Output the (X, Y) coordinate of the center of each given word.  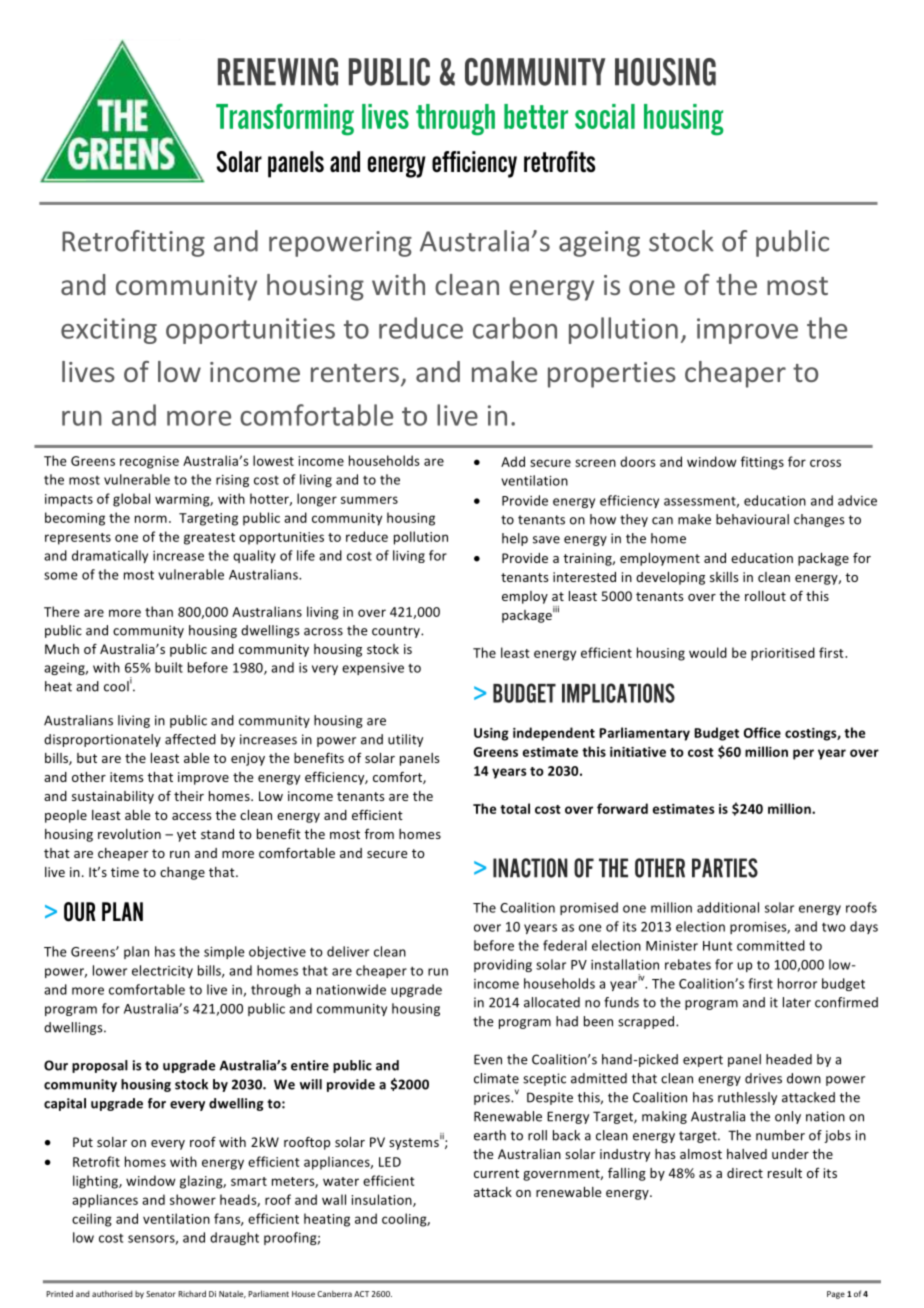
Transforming (285, 119)
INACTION (530, 868)
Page (836, 1295)
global (131, 500)
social (605, 116)
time (125, 872)
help (515, 539)
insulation (382, 1200)
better (536, 116)
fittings (762, 463)
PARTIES (725, 868)
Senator (161, 1294)
